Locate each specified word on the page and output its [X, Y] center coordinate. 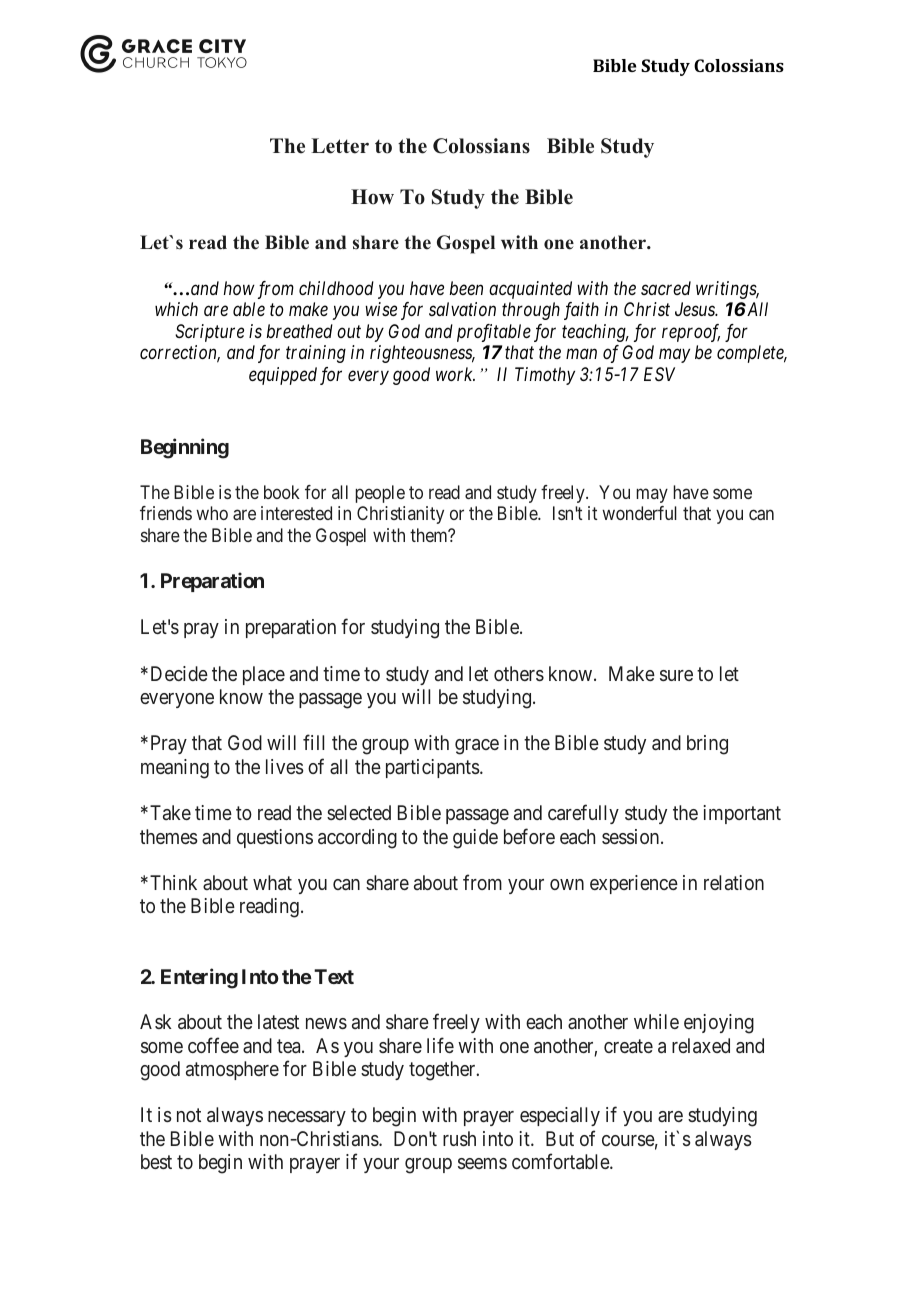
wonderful [639, 513]
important [742, 814]
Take [170, 812]
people [380, 494]
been [466, 288]
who [212, 513]
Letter [340, 146]
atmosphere [232, 1070]
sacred [666, 288]
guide [475, 839]
